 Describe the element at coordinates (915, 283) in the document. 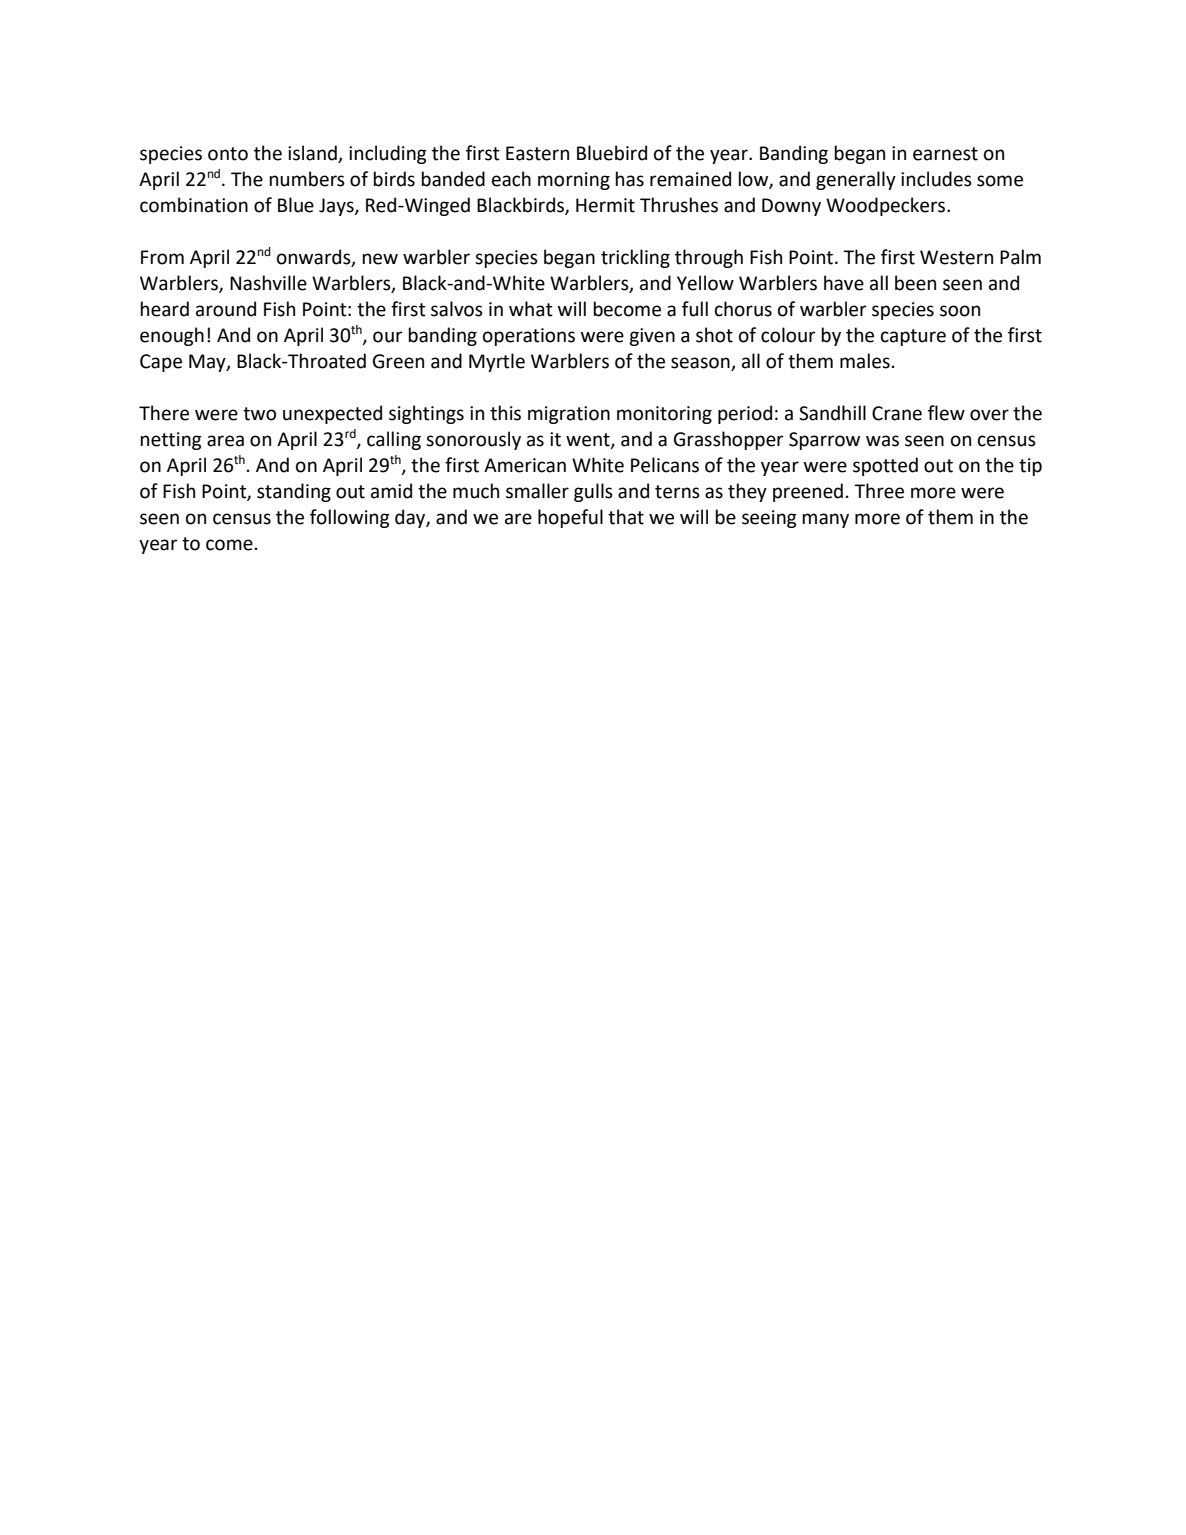

I see `been` at that location.
